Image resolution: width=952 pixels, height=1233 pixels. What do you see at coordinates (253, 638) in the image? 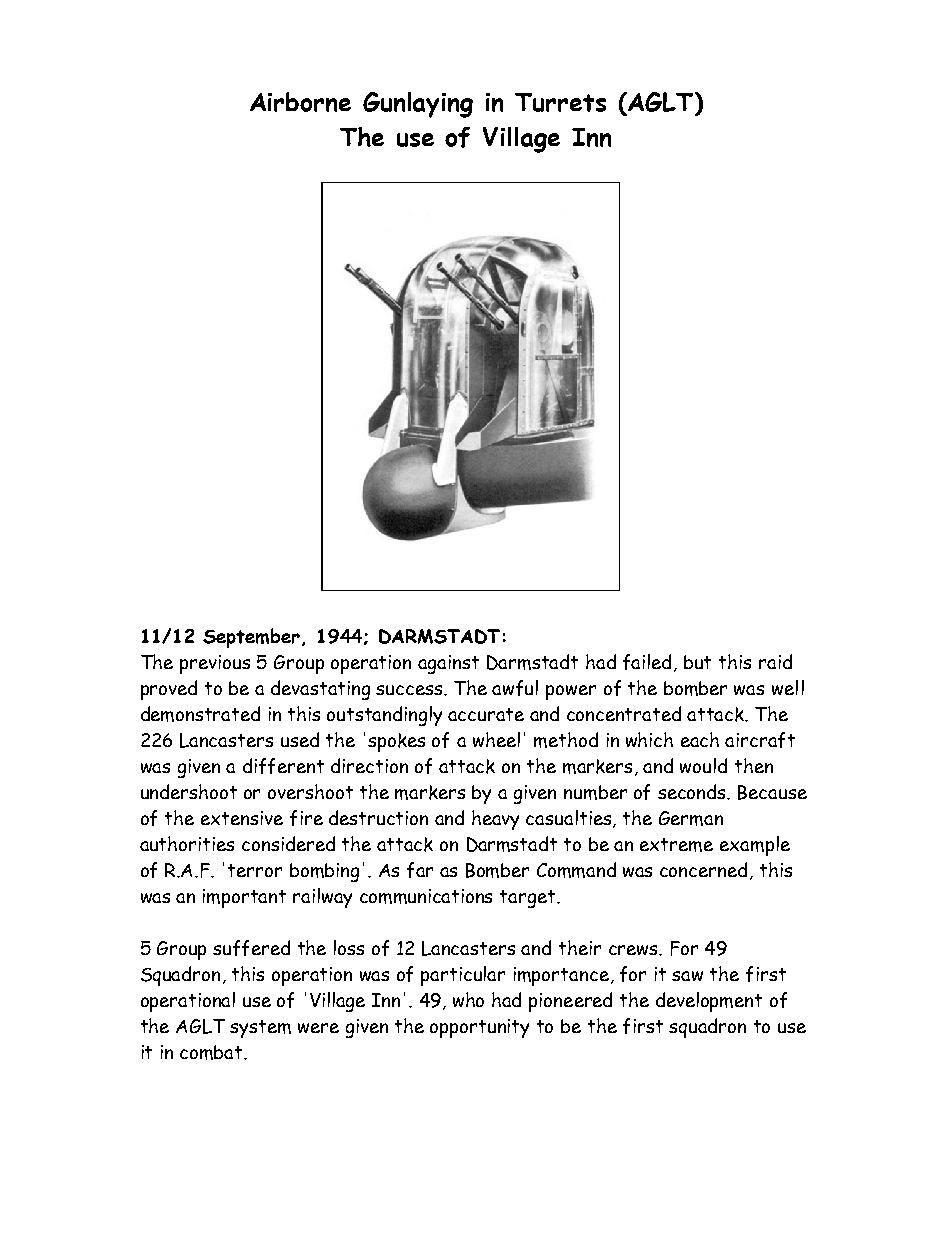
I see `September` at bounding box center [253, 638].
